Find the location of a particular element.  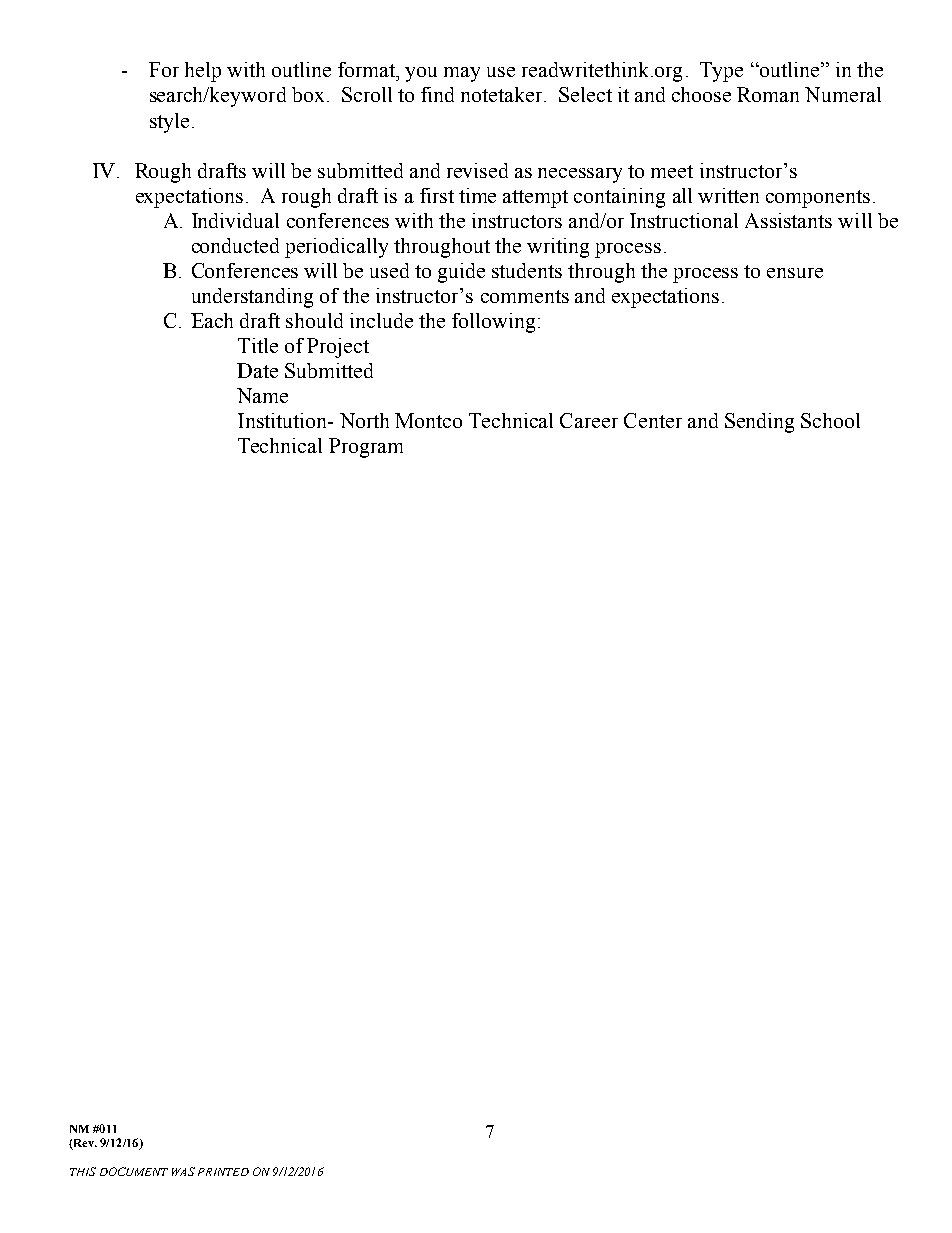

Program is located at coordinates (366, 448).
